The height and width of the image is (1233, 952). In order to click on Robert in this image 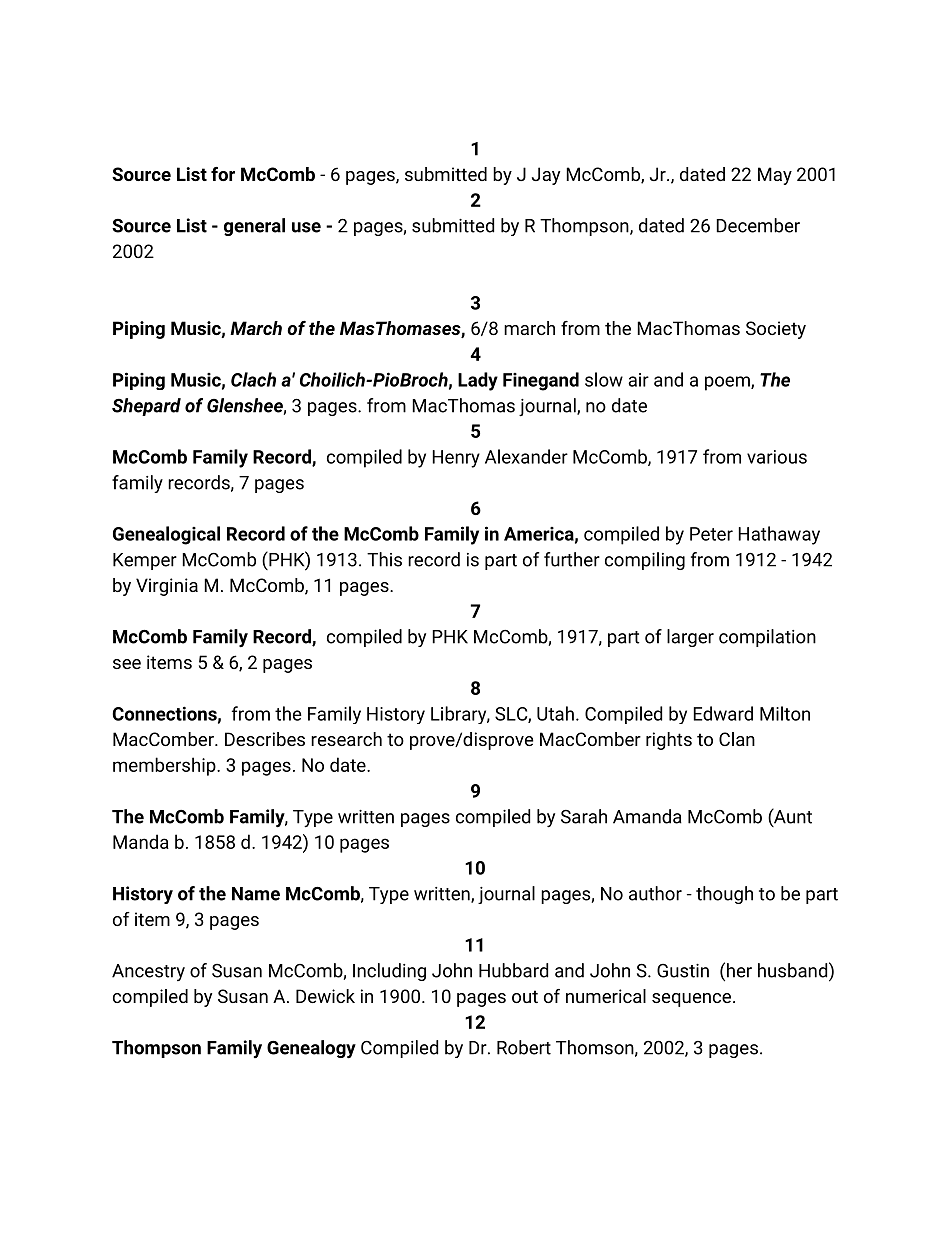, I will do `click(524, 1047)`.
